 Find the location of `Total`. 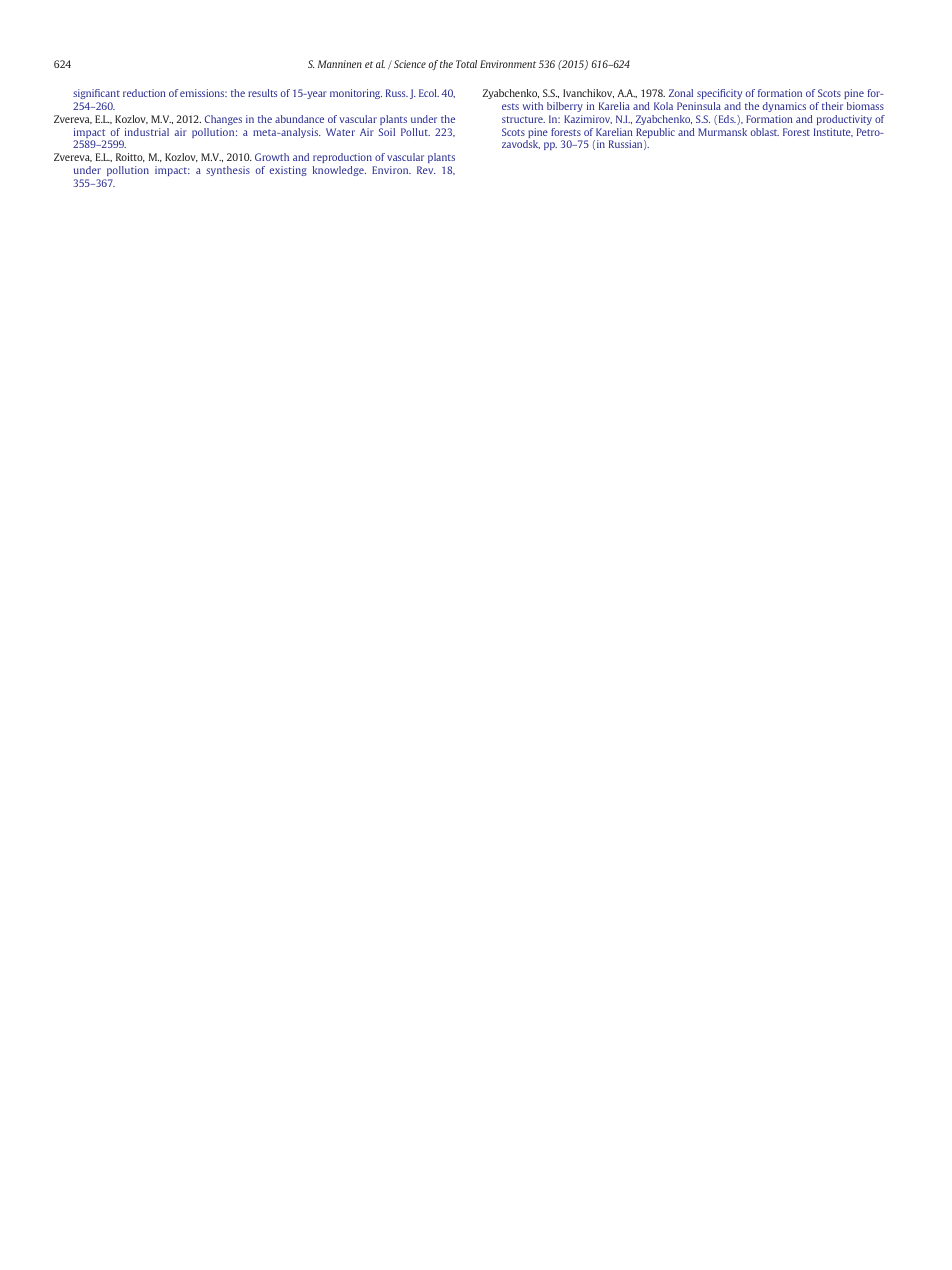

Total is located at coordinates (466, 64).
